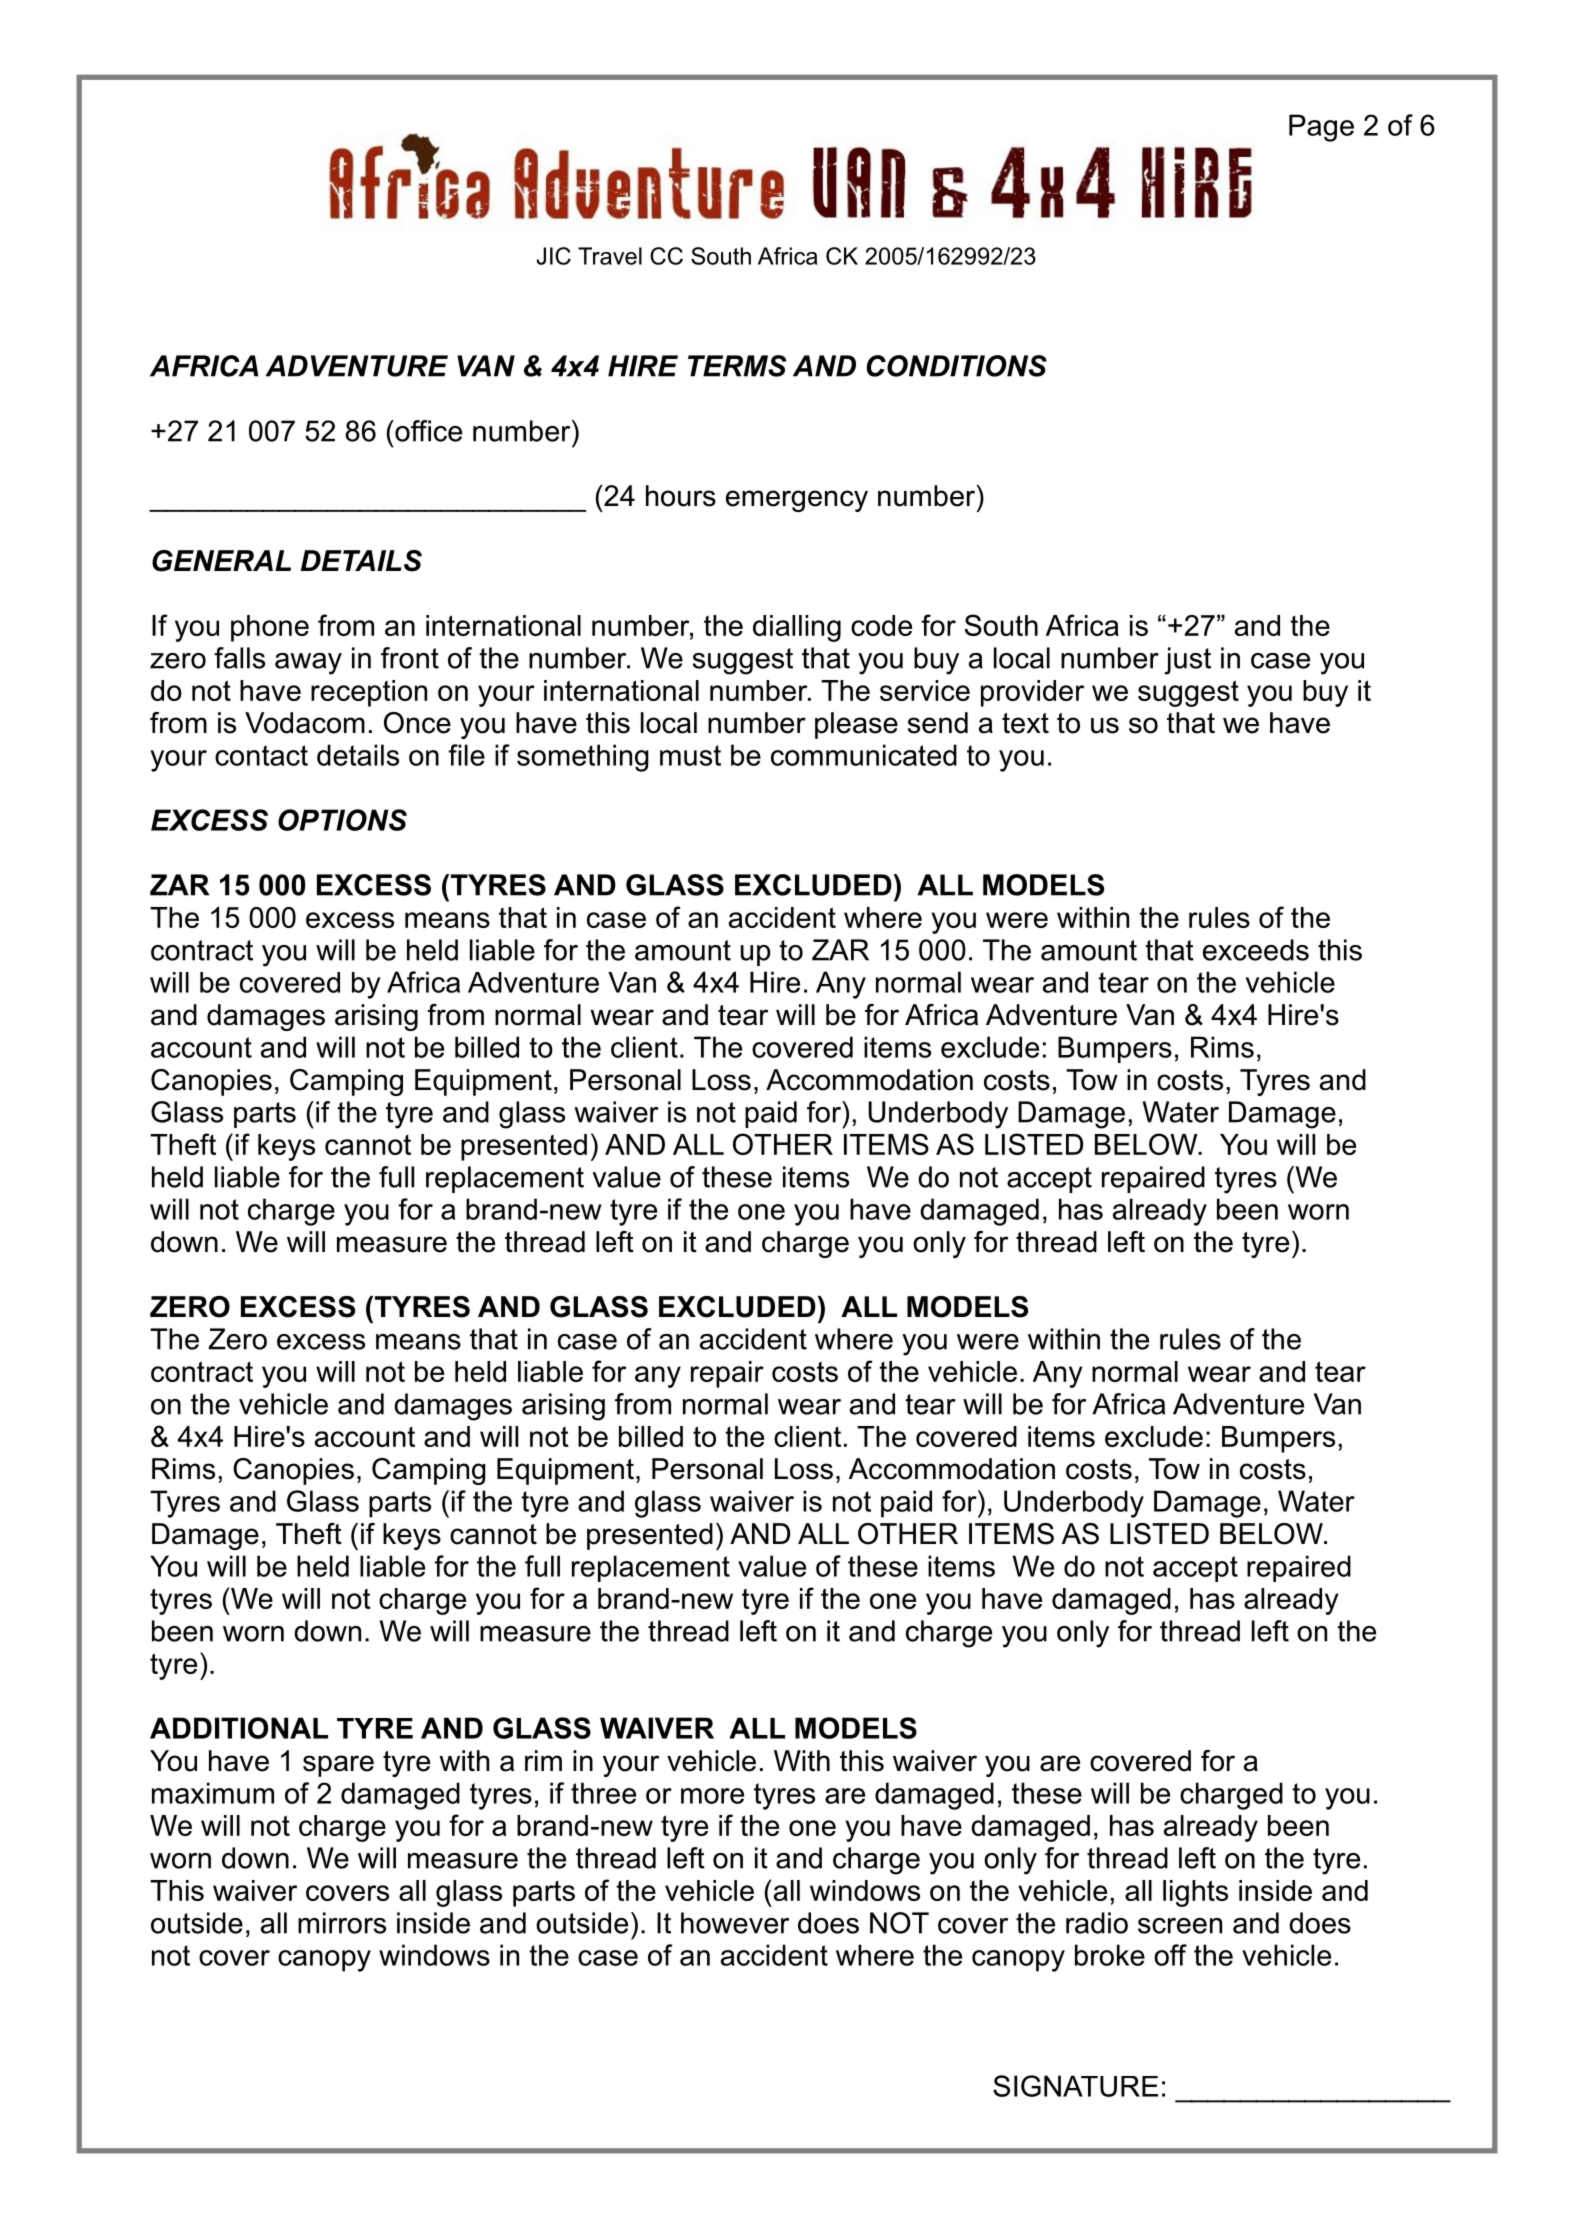  What do you see at coordinates (308, 664) in the document?
I see `away` at bounding box center [308, 664].
